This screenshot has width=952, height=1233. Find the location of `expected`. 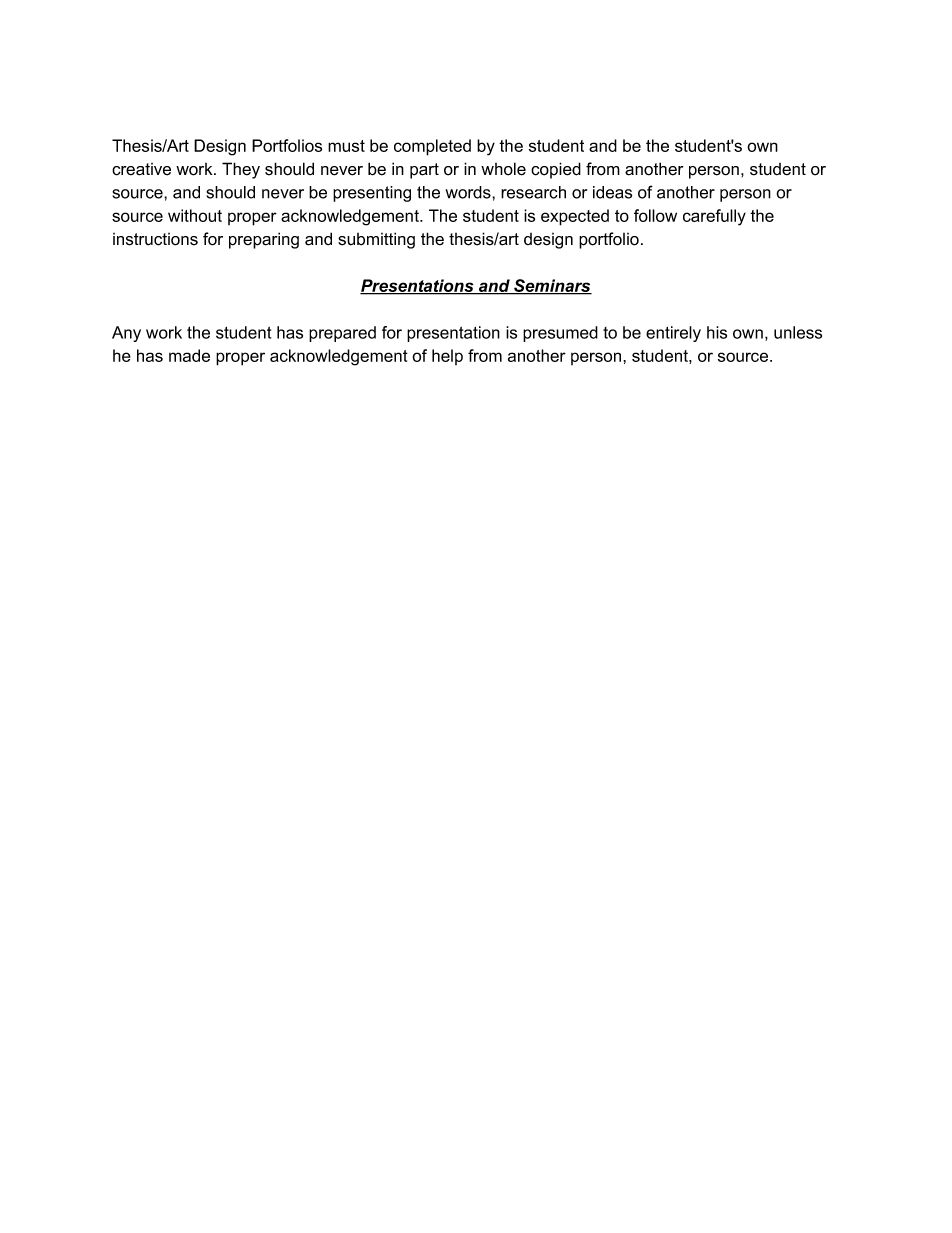

expected is located at coordinates (575, 217).
